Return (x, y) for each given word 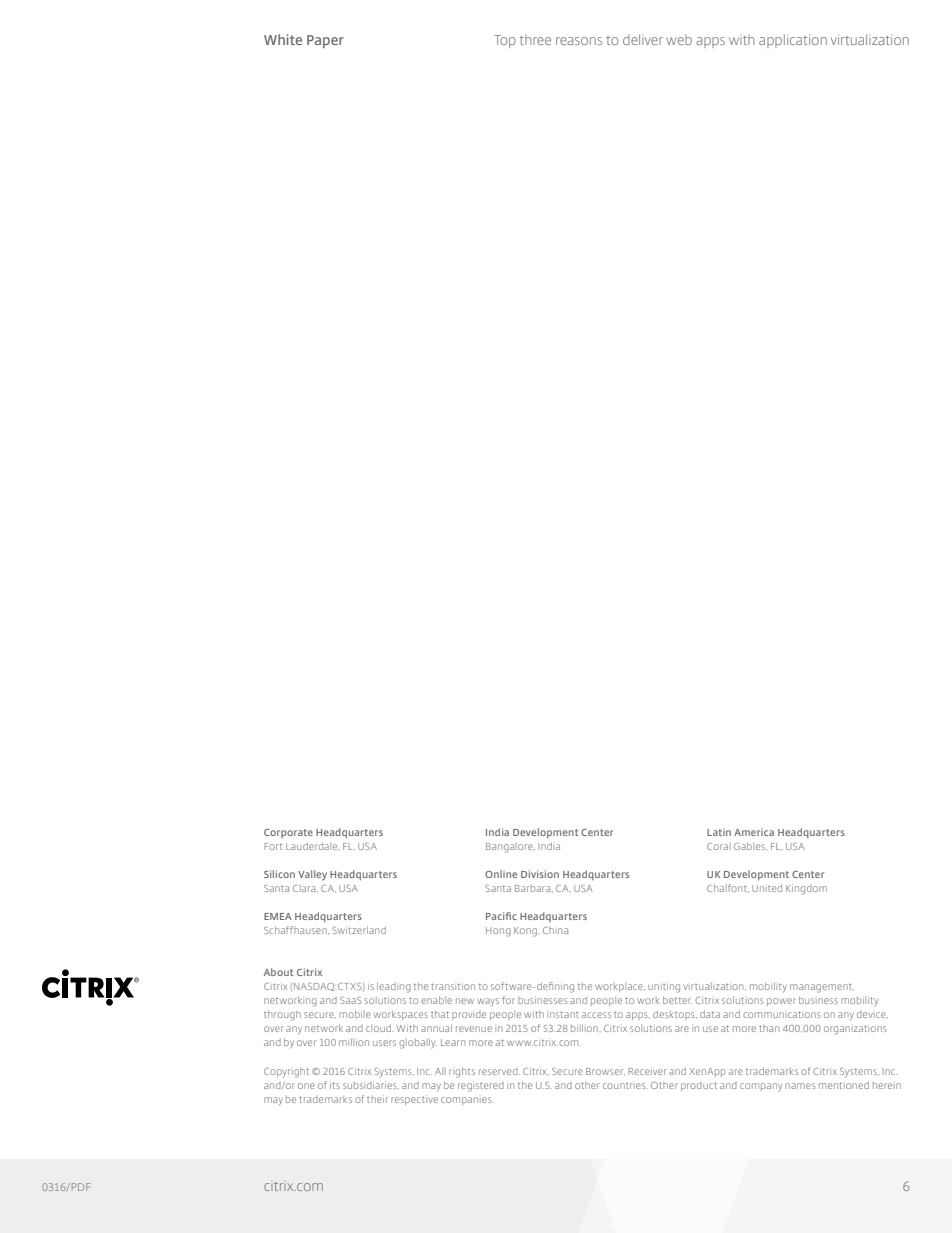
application (793, 41)
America (754, 832)
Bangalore (510, 848)
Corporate (288, 833)
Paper (325, 41)
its (335, 1085)
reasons (579, 41)
